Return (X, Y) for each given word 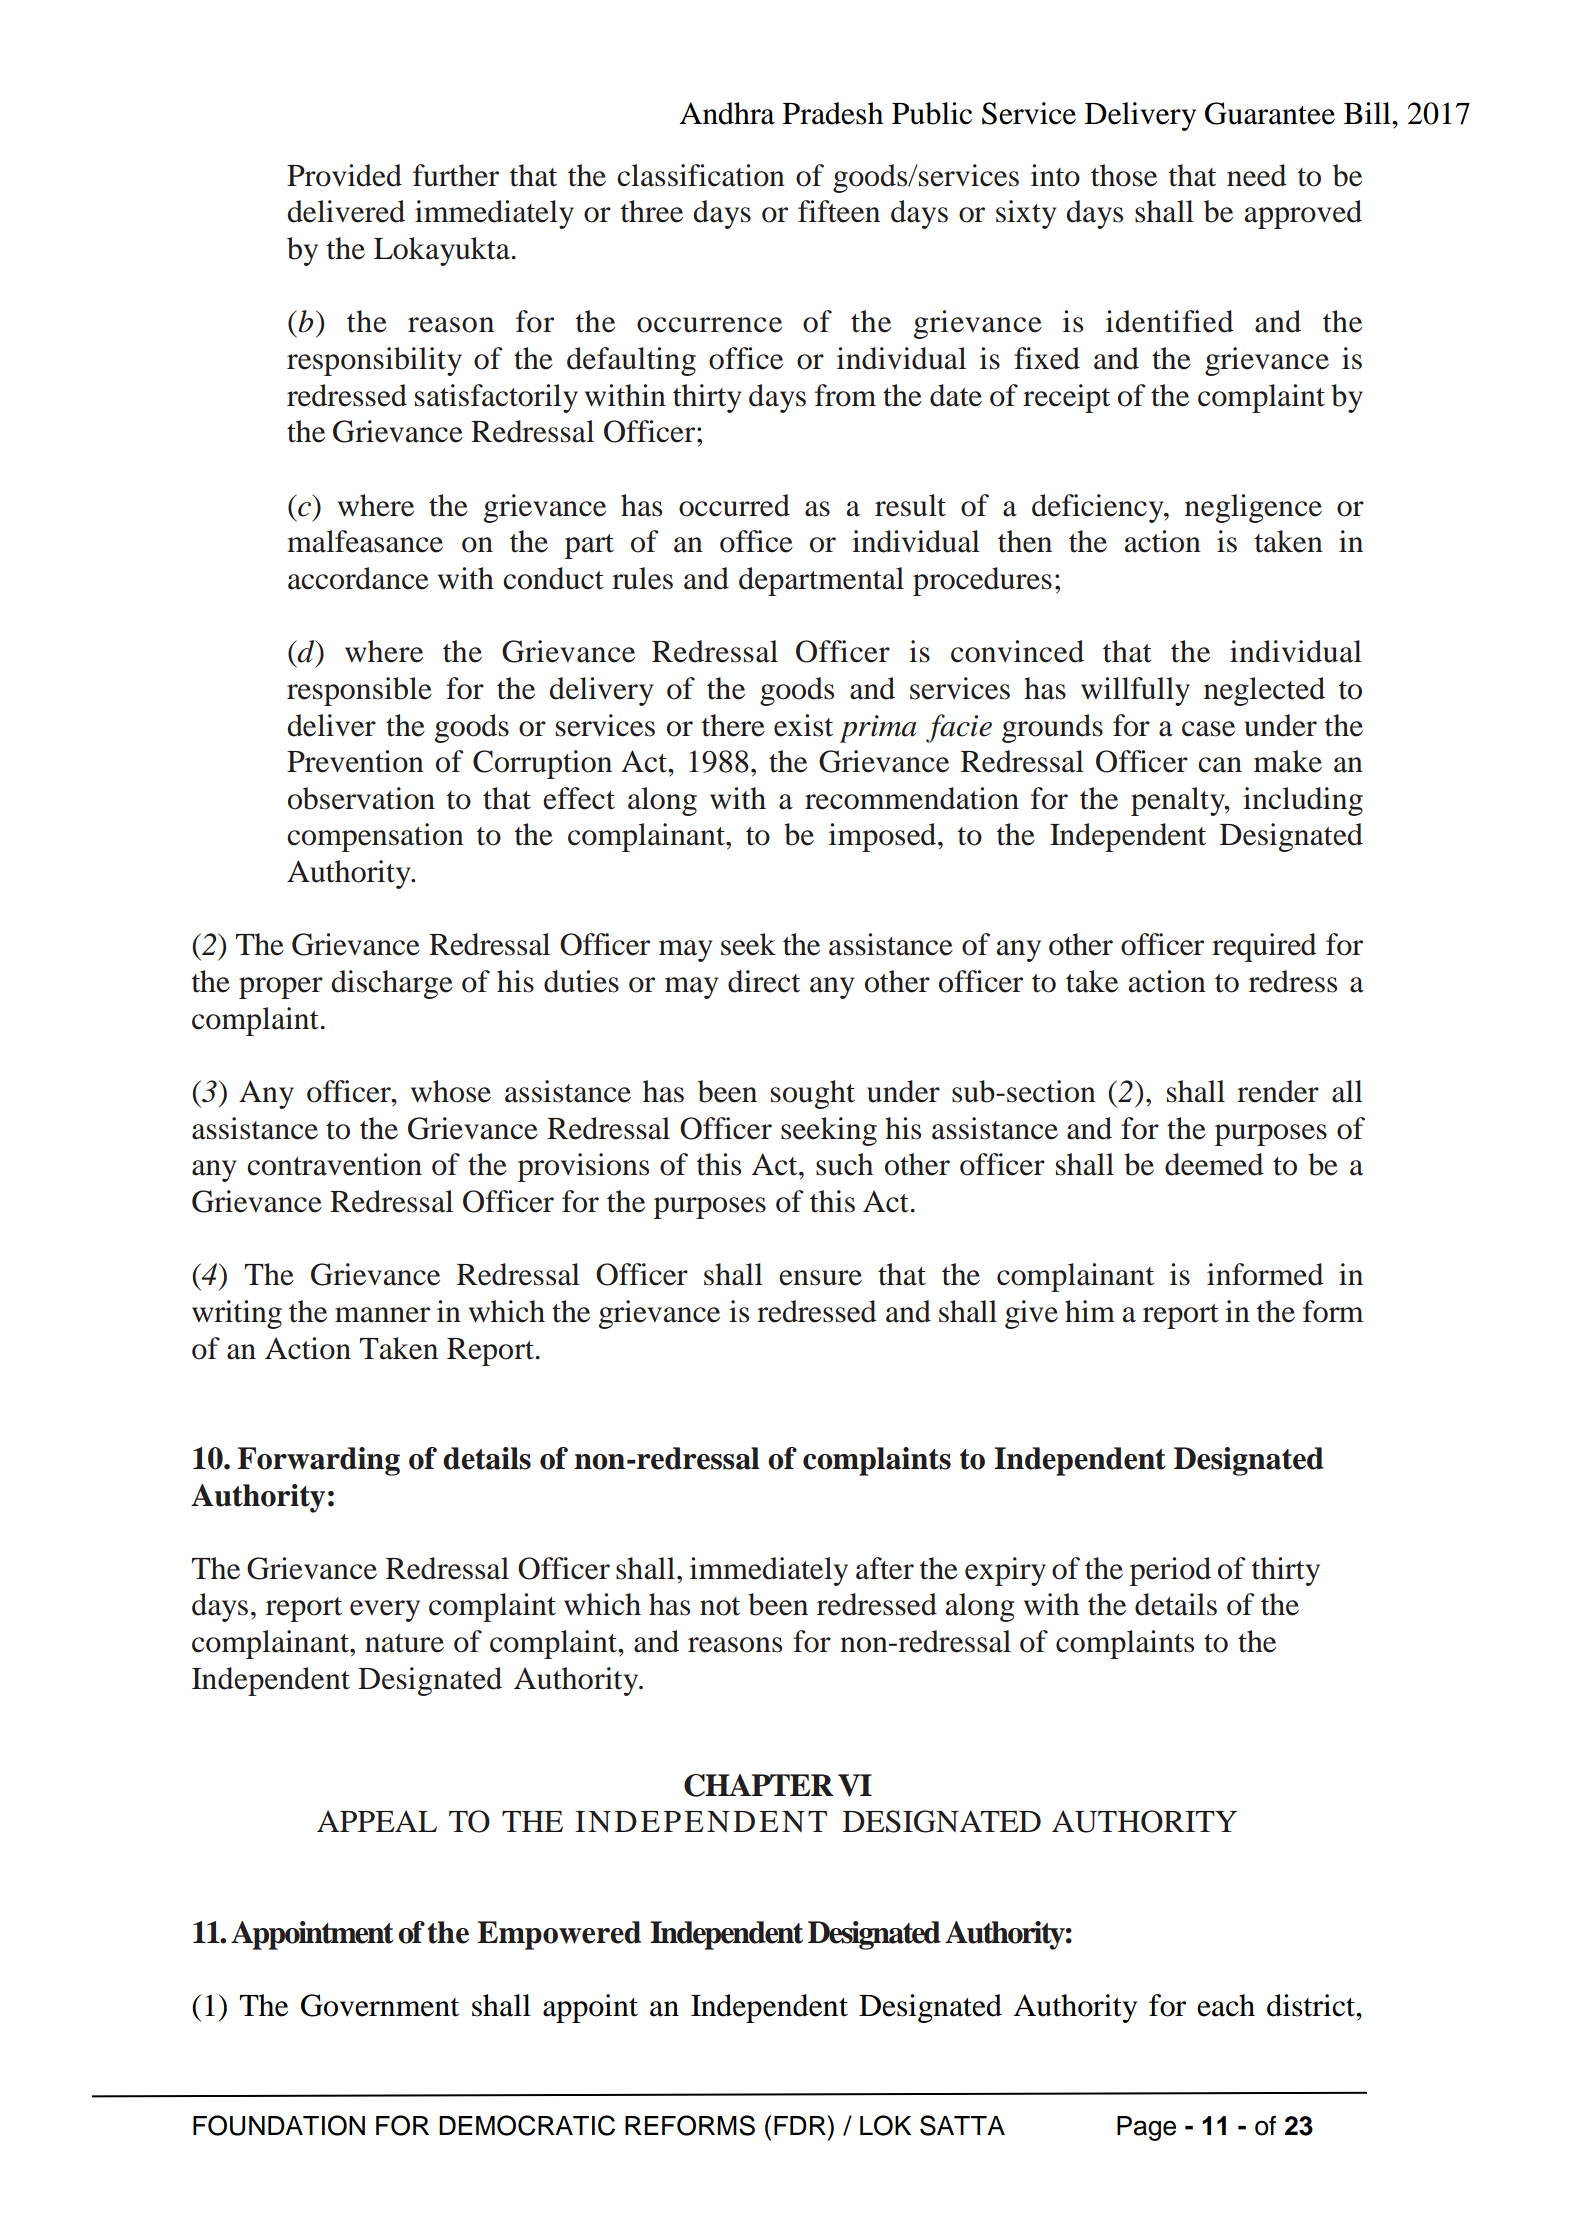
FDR (800, 2125)
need (1257, 175)
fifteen (839, 211)
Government (380, 2005)
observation (361, 798)
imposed (884, 837)
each (1226, 2005)
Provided (344, 175)
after (885, 1568)
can (1220, 765)
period (1170, 1571)
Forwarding (318, 1461)
